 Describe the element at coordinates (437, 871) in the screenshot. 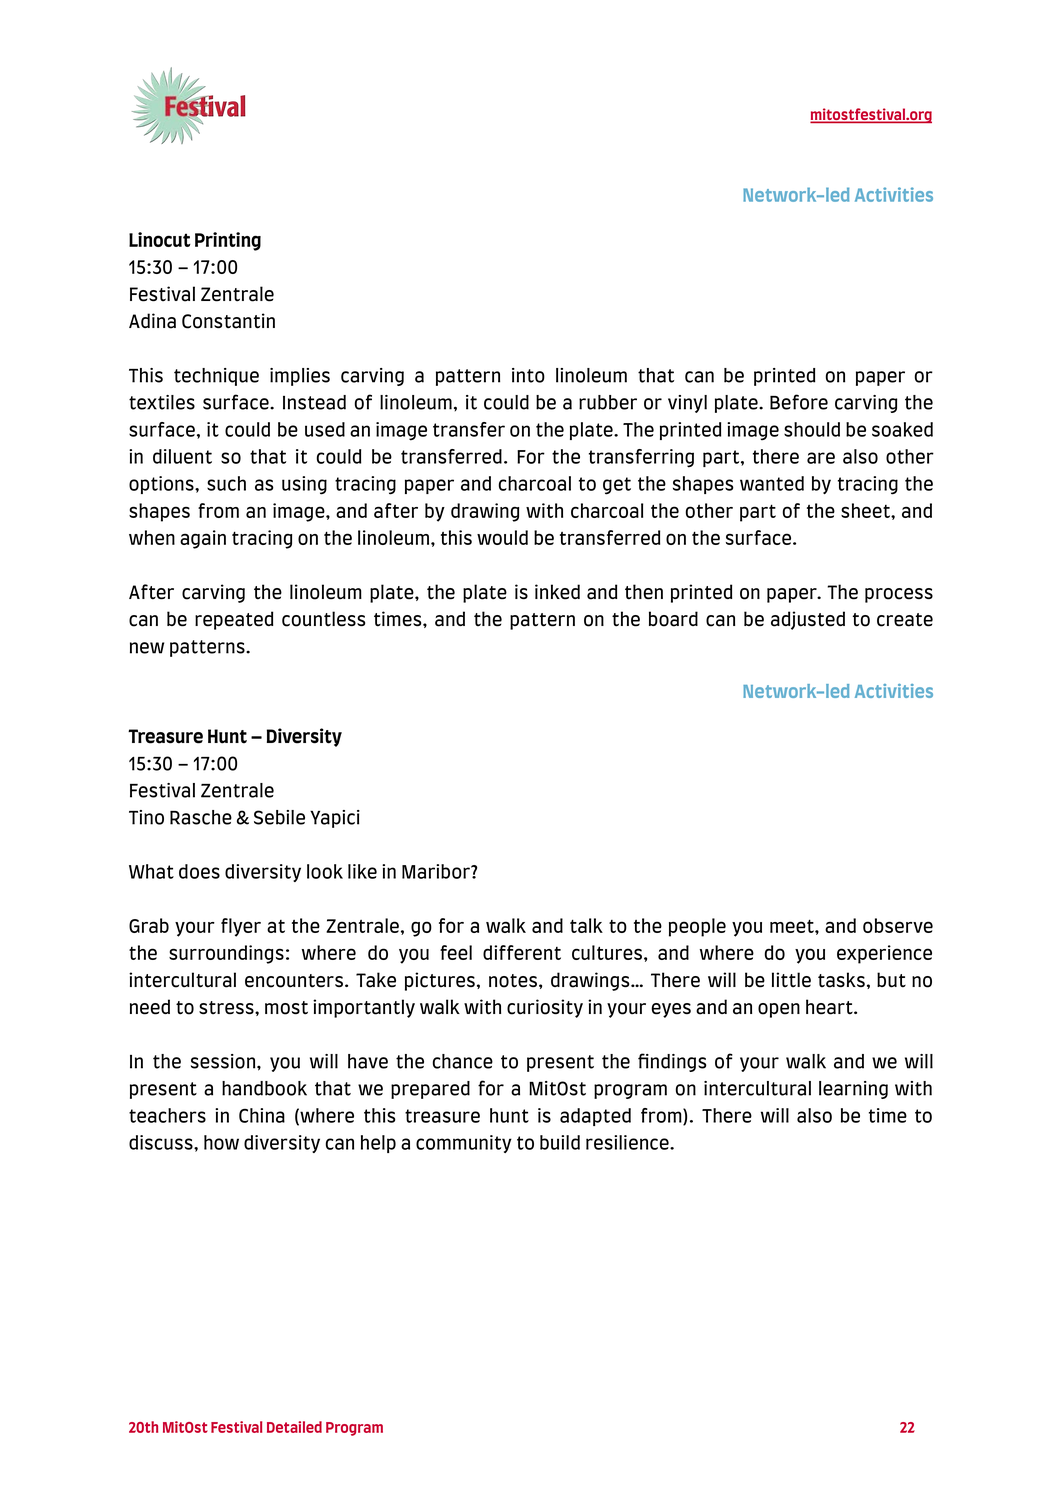

I see `Maribor` at that location.
